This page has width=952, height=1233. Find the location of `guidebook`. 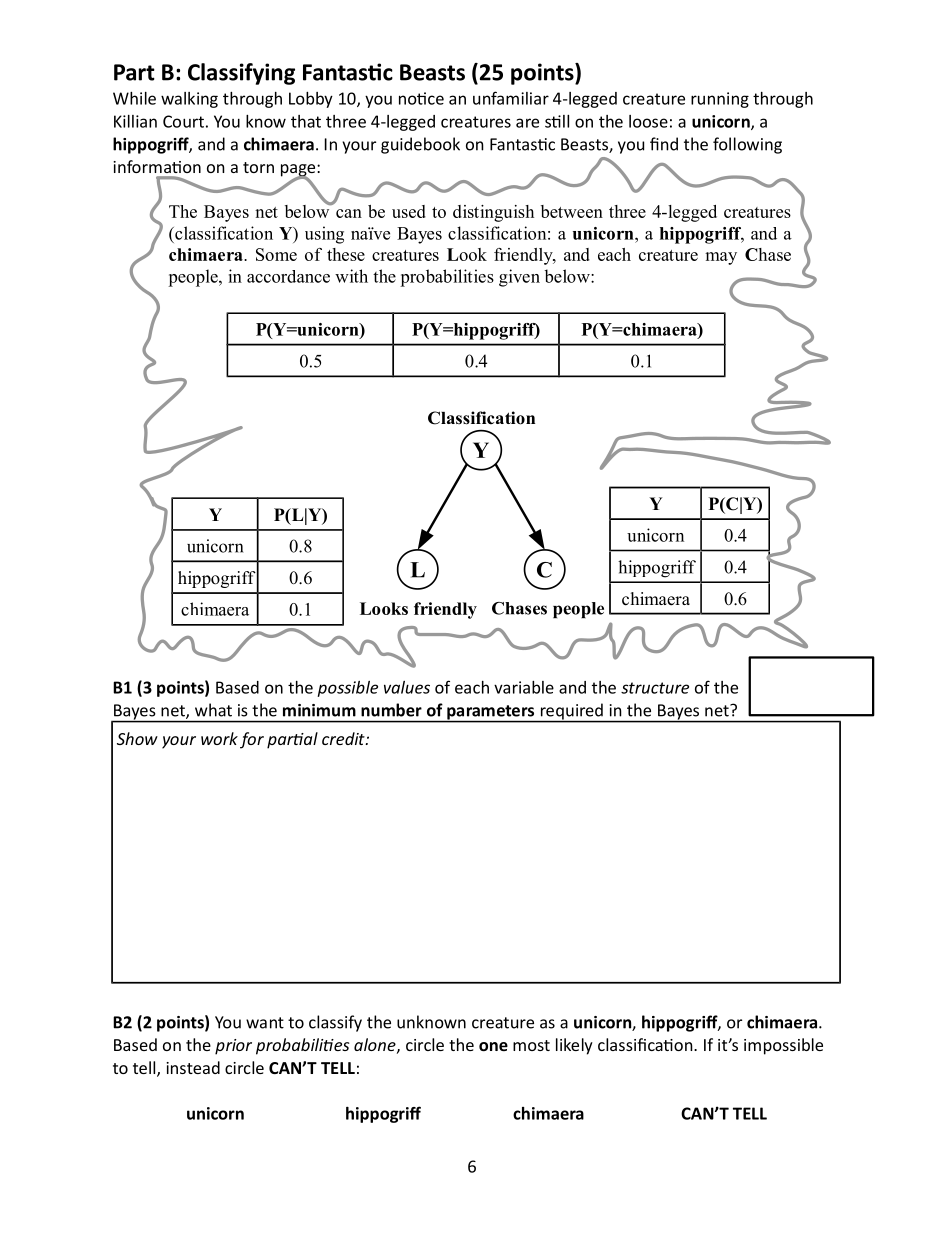

guidebook is located at coordinates (420, 145).
